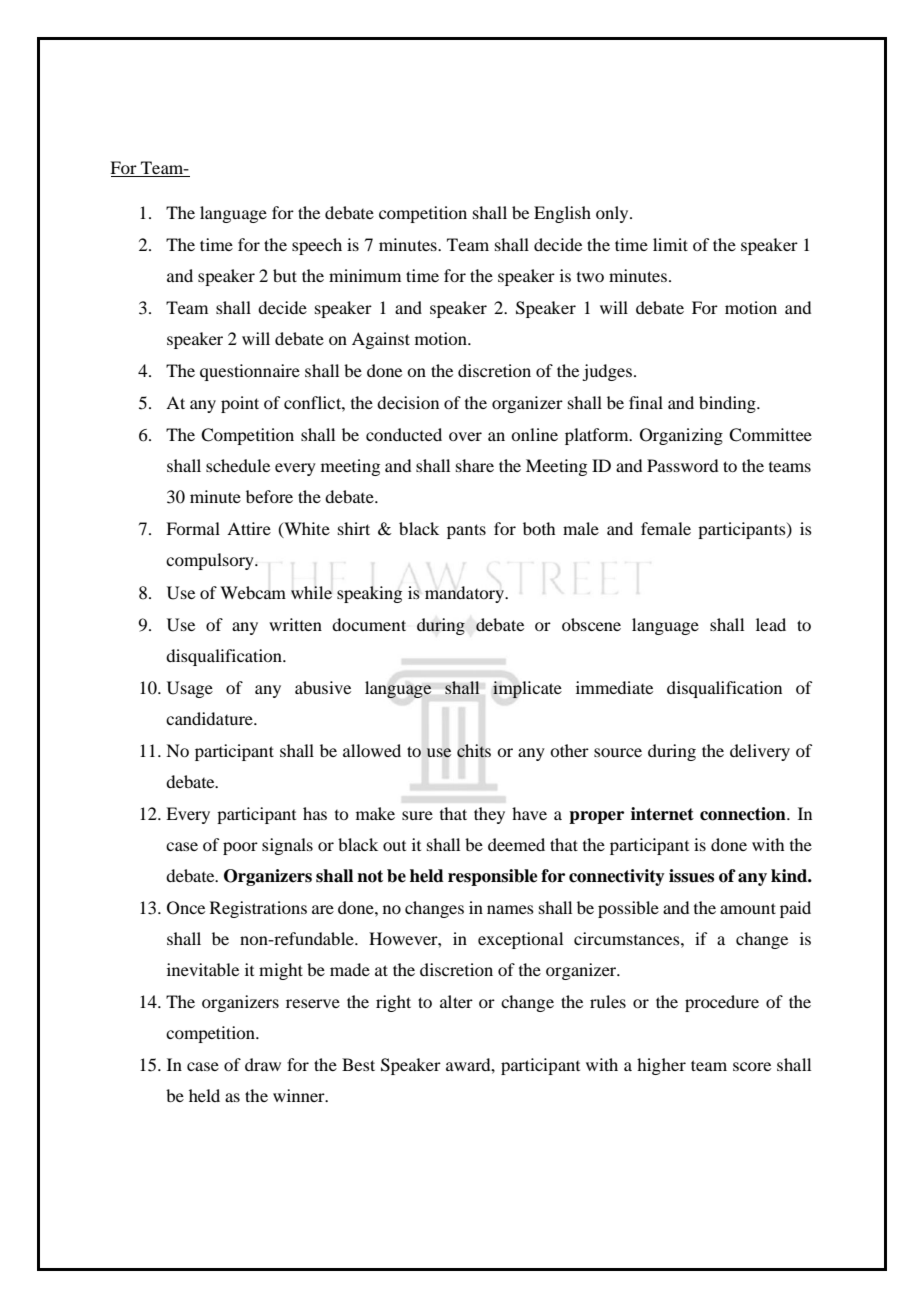 This page has height=1308, width=924. I want to click on English, so click(562, 214).
